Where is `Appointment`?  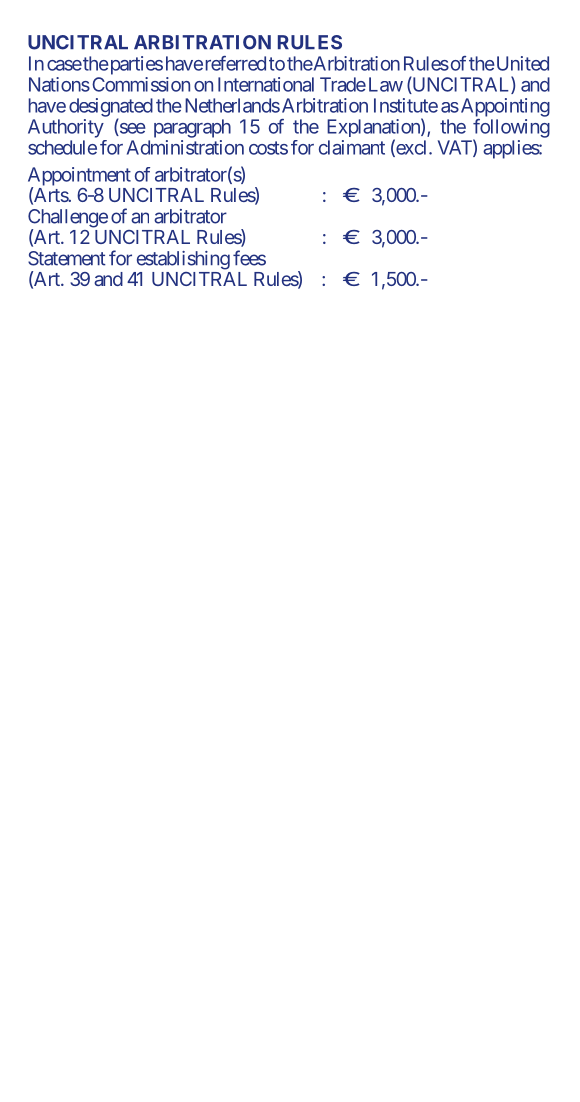 Appointment is located at coordinates (79, 177).
